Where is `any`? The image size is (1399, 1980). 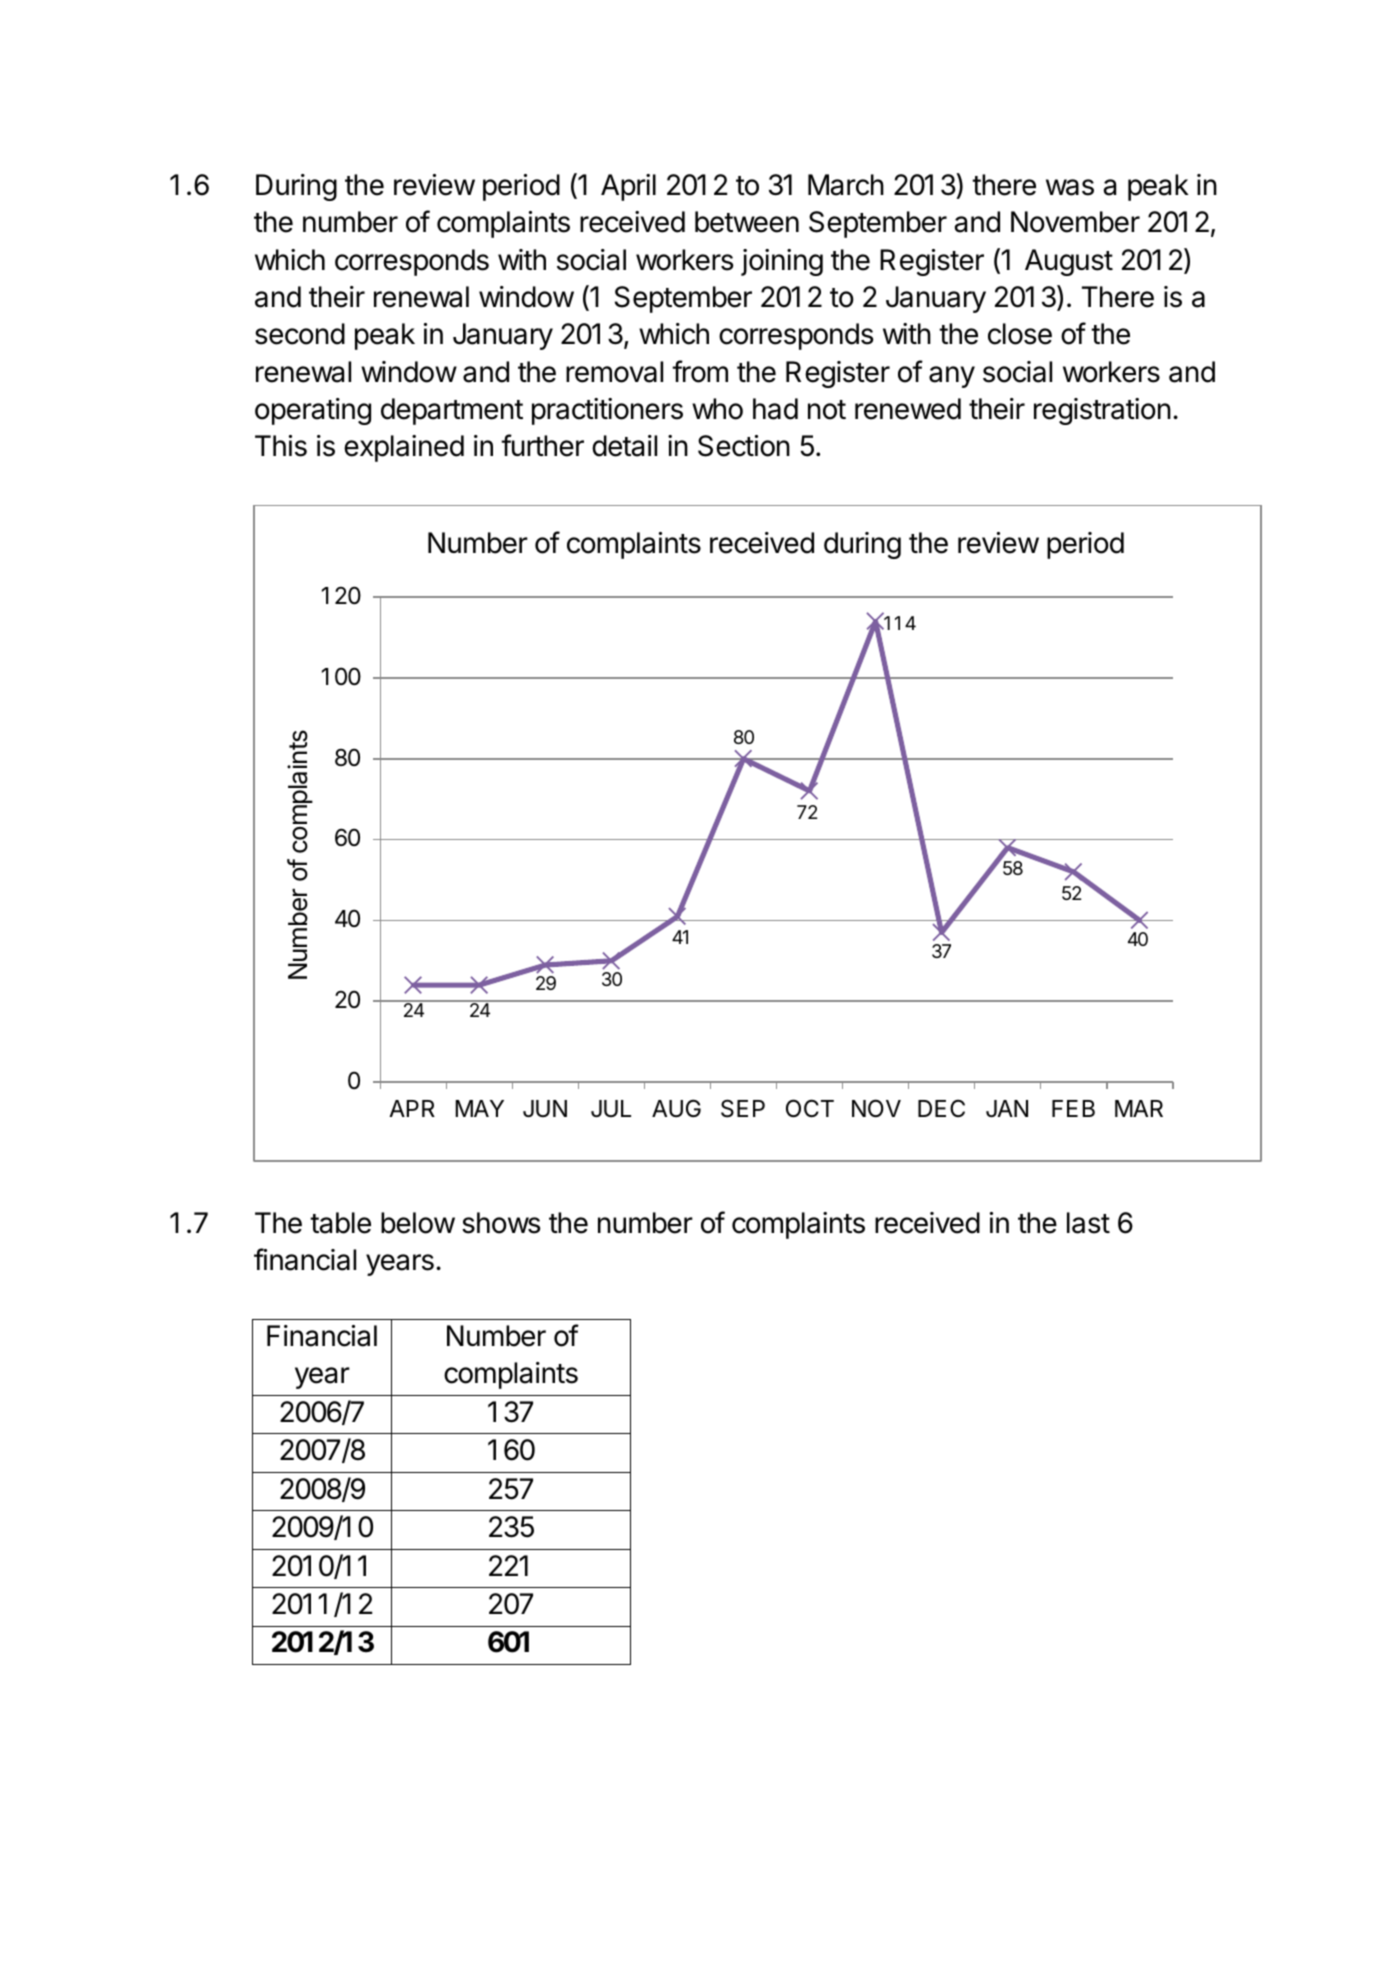 any is located at coordinates (952, 377).
